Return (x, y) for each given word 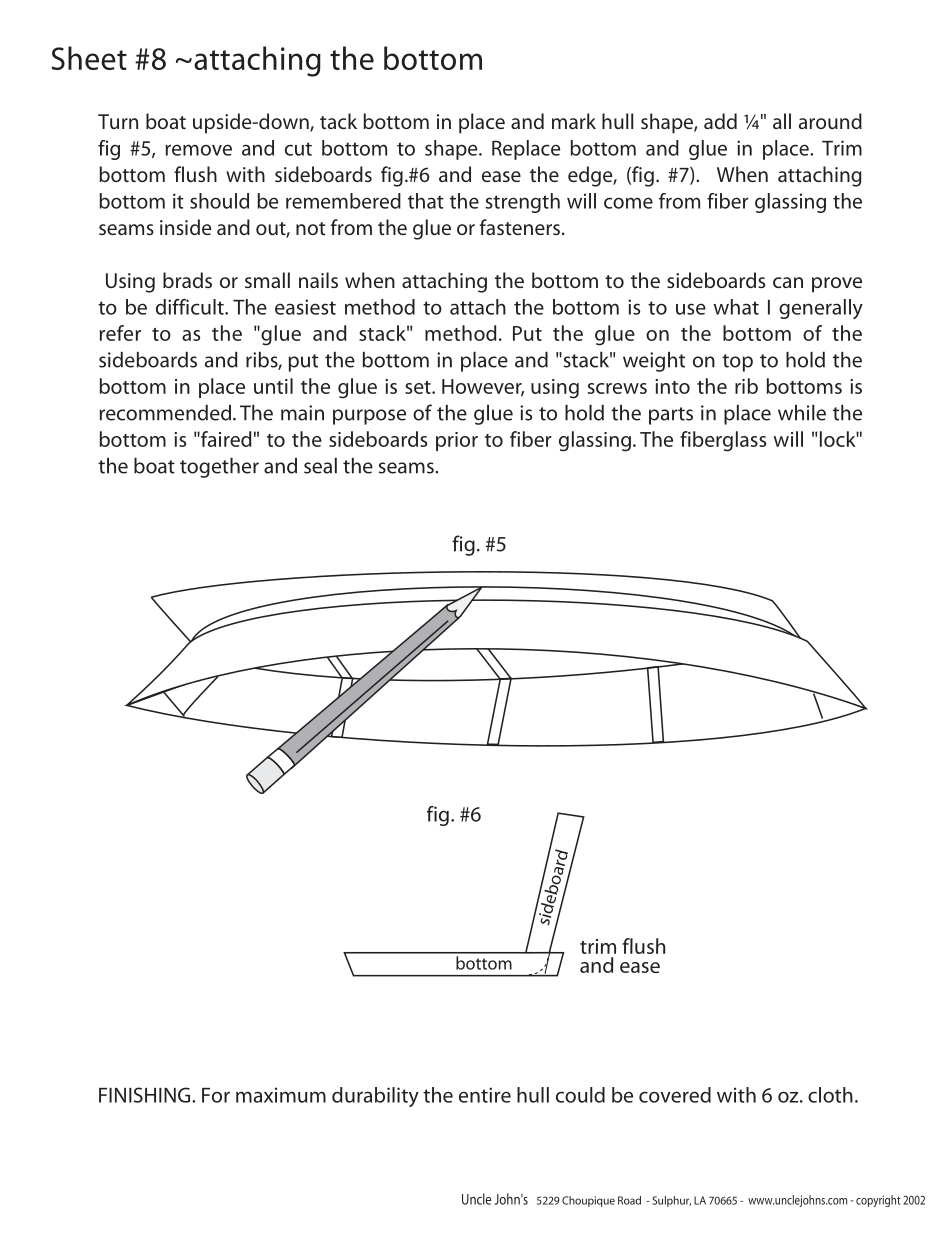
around (830, 121)
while (802, 413)
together (219, 468)
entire (485, 1095)
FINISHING (146, 1095)
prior (457, 441)
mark (574, 121)
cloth (830, 1095)
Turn (118, 121)
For (216, 1095)
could (580, 1095)
